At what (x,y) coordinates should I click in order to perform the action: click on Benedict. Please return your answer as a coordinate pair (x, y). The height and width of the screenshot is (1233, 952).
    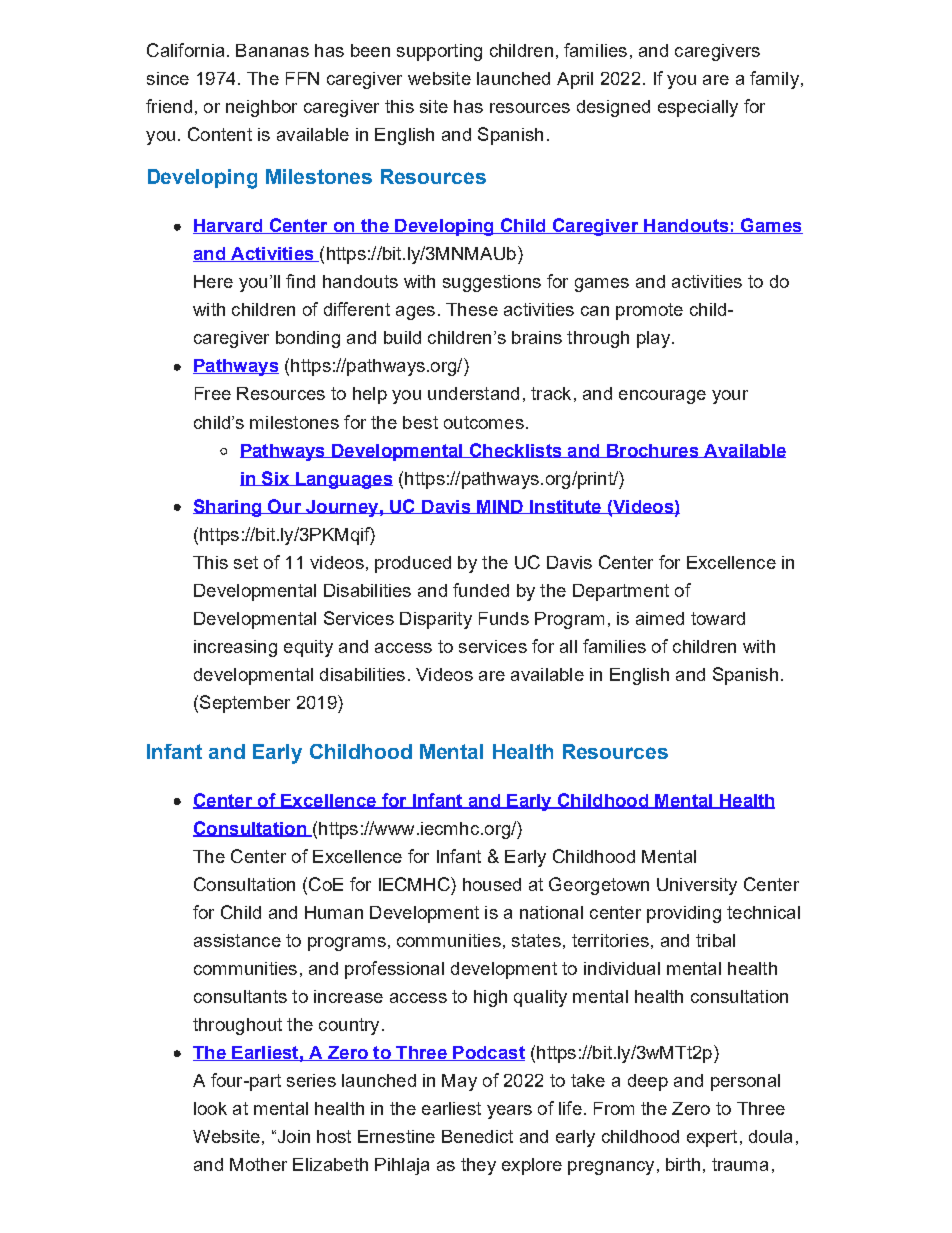
    Looking at the image, I should click on (477, 1136).
